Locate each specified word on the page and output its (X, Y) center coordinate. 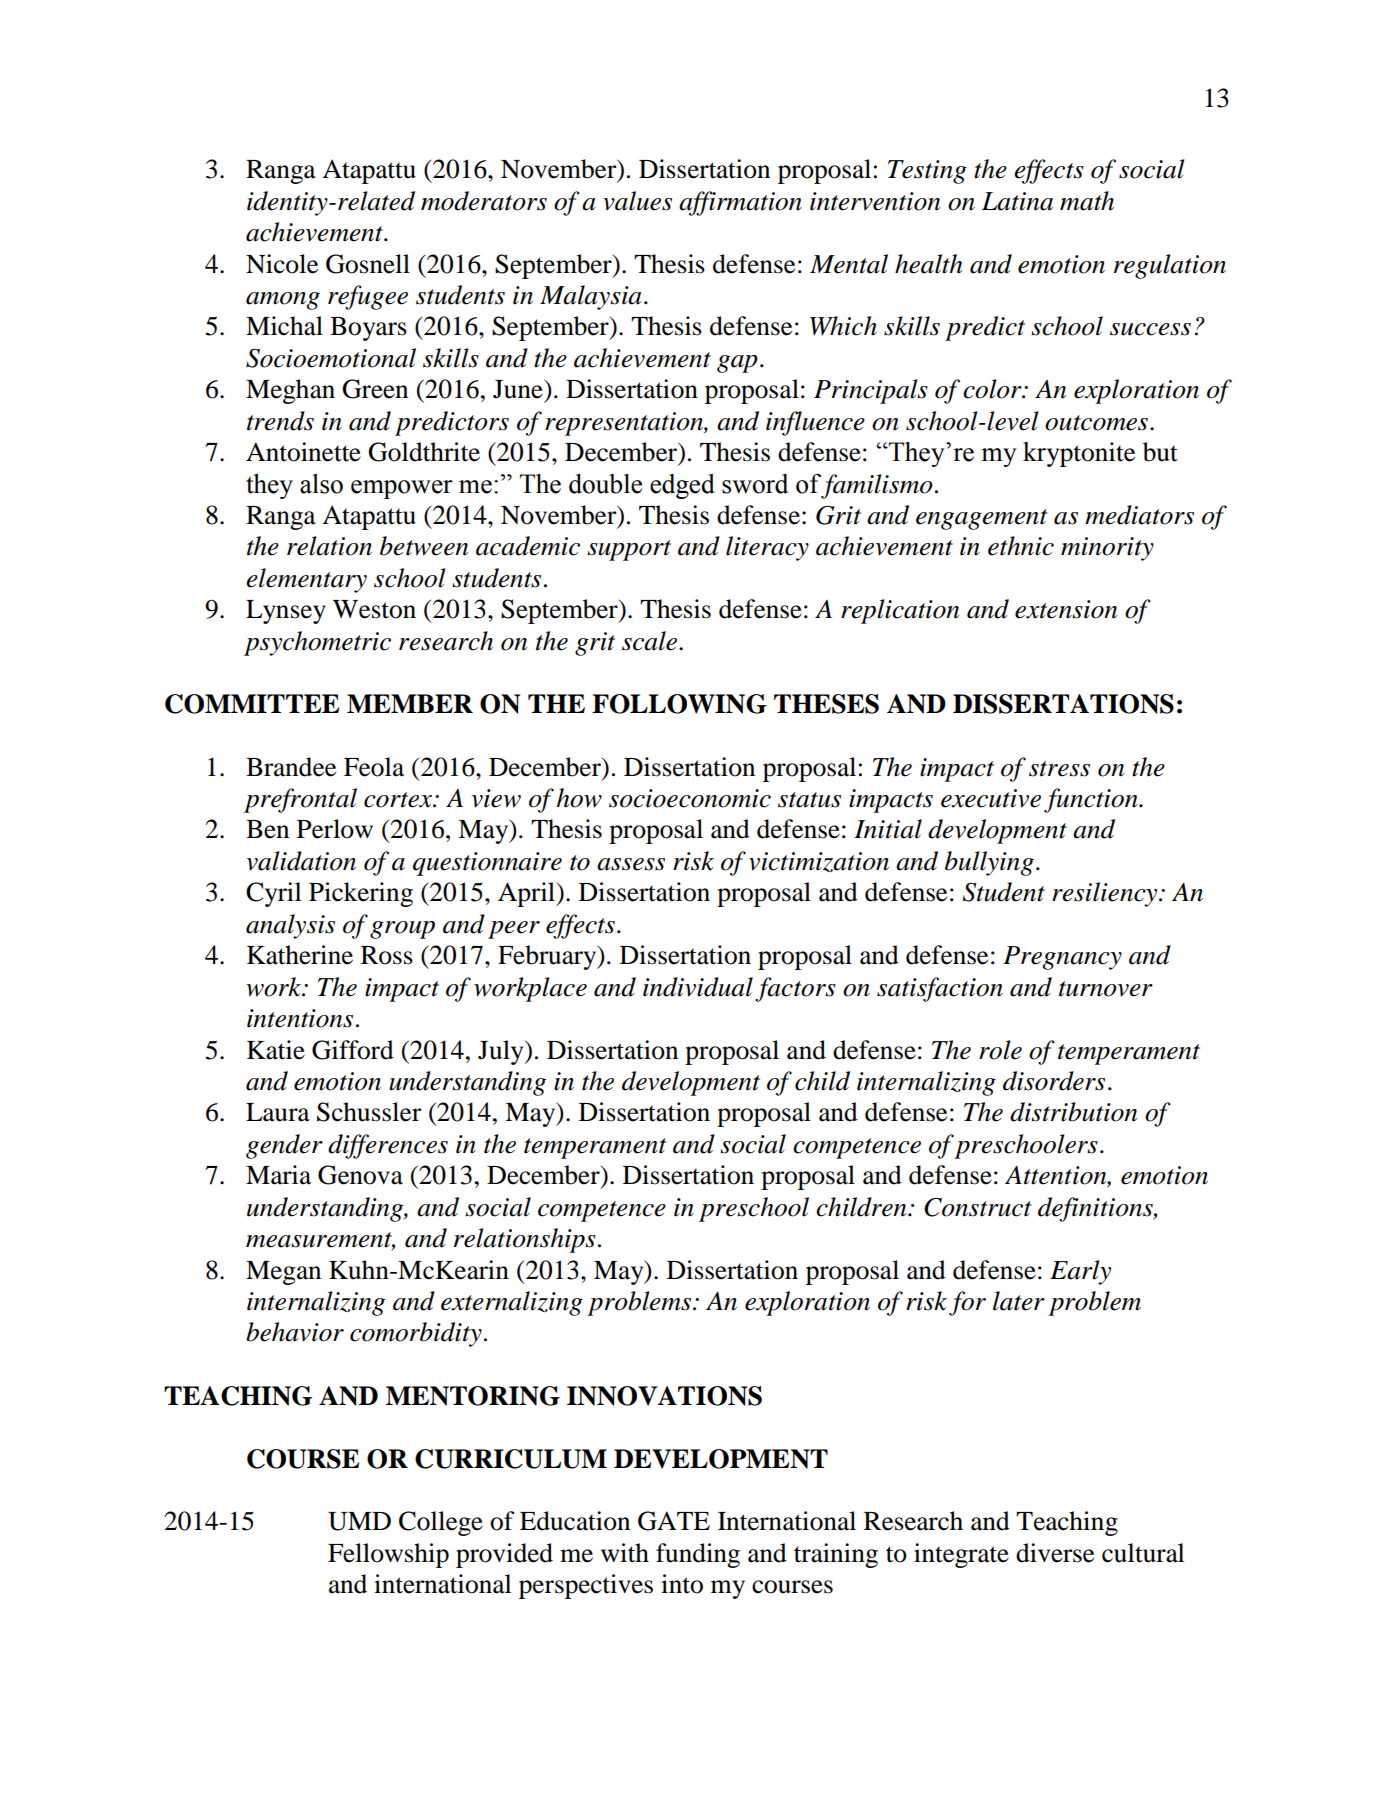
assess (631, 864)
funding (698, 1555)
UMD (359, 1521)
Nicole (282, 264)
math (1087, 201)
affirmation (740, 203)
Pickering (361, 894)
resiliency (1106, 894)
